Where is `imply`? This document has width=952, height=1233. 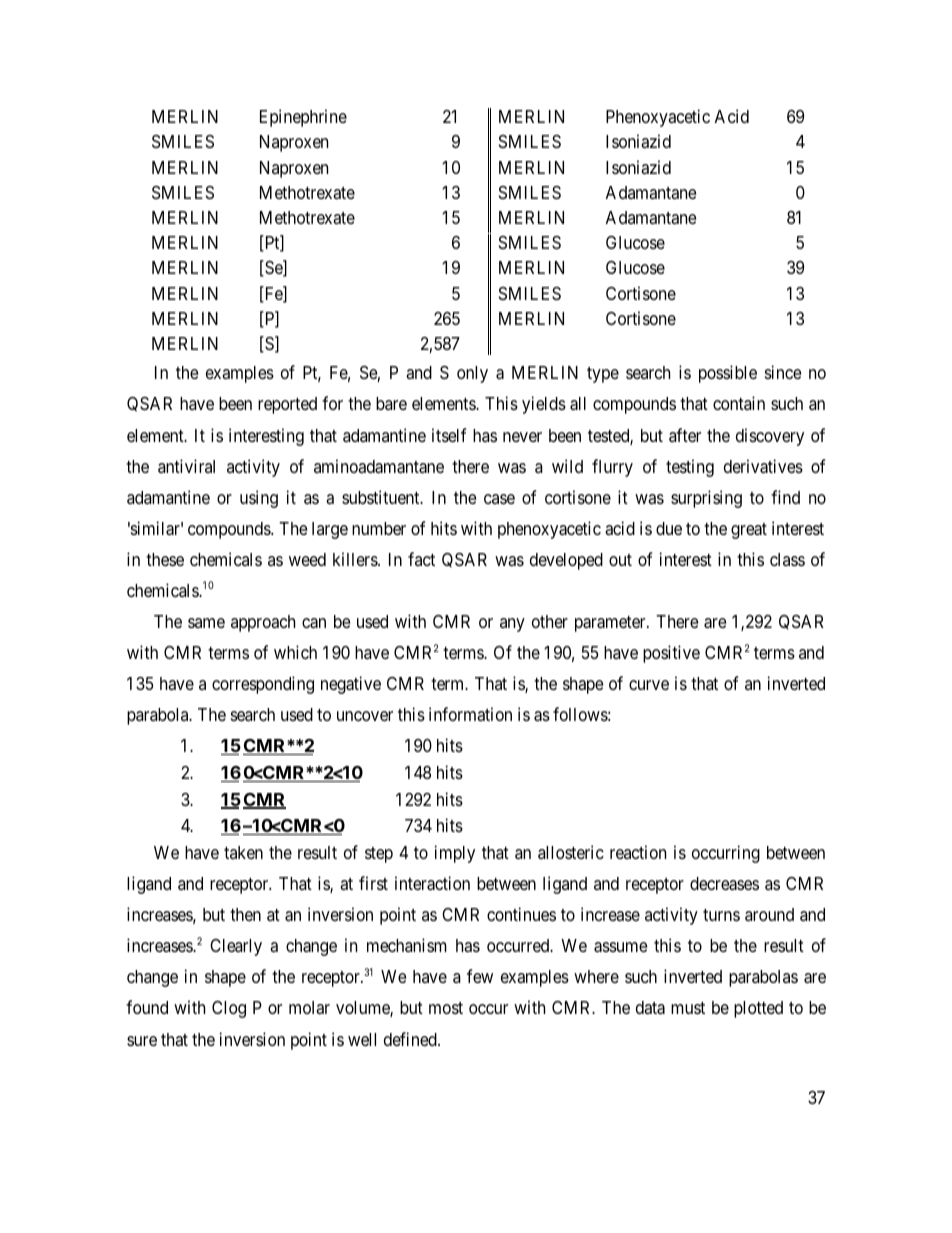
imply is located at coordinates (455, 854).
